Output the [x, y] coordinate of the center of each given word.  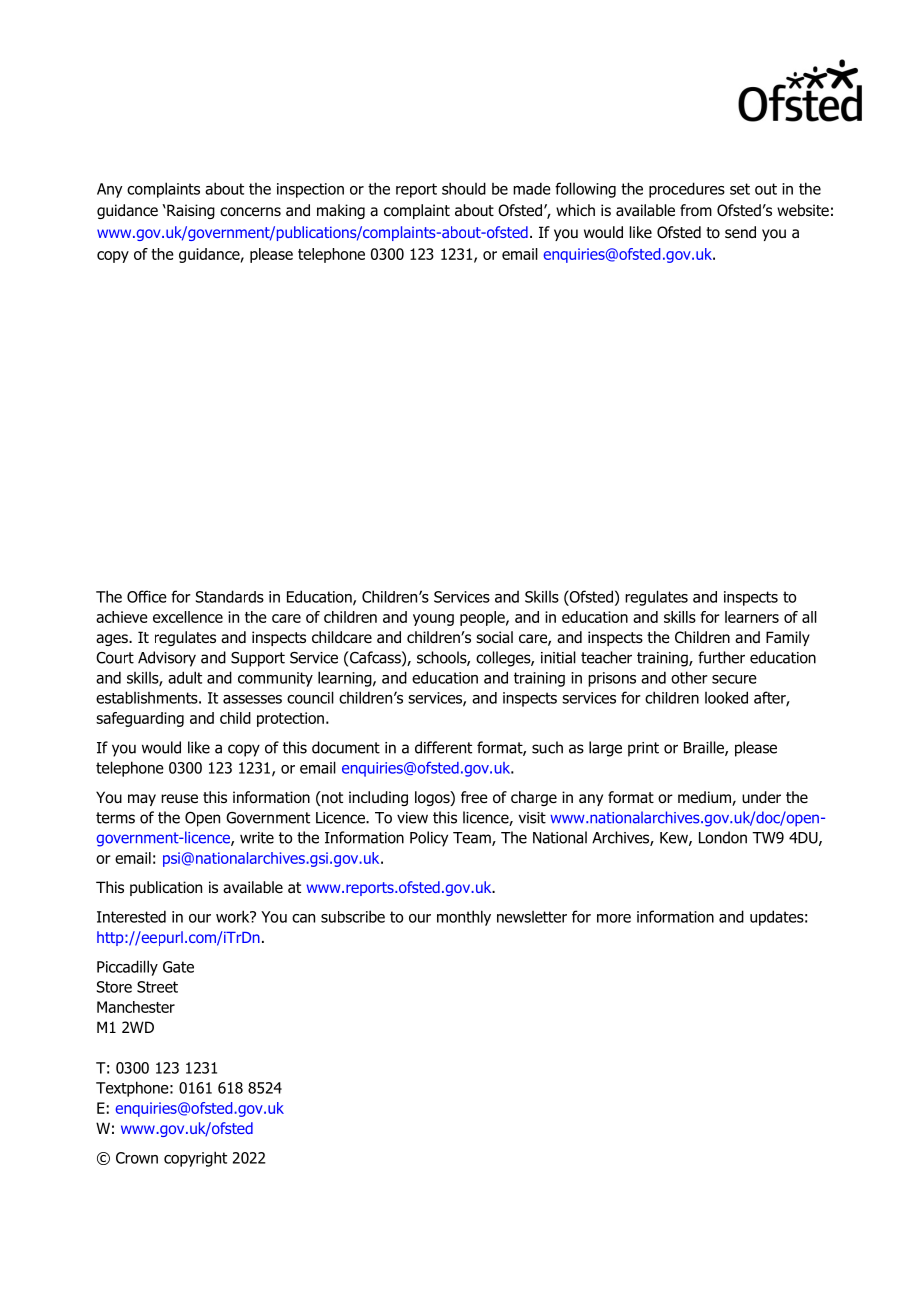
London [723, 837]
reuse [179, 798]
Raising [190, 211]
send [740, 232]
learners [752, 617]
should [464, 188]
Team [473, 839]
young [433, 620]
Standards [230, 596]
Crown [137, 1158]
